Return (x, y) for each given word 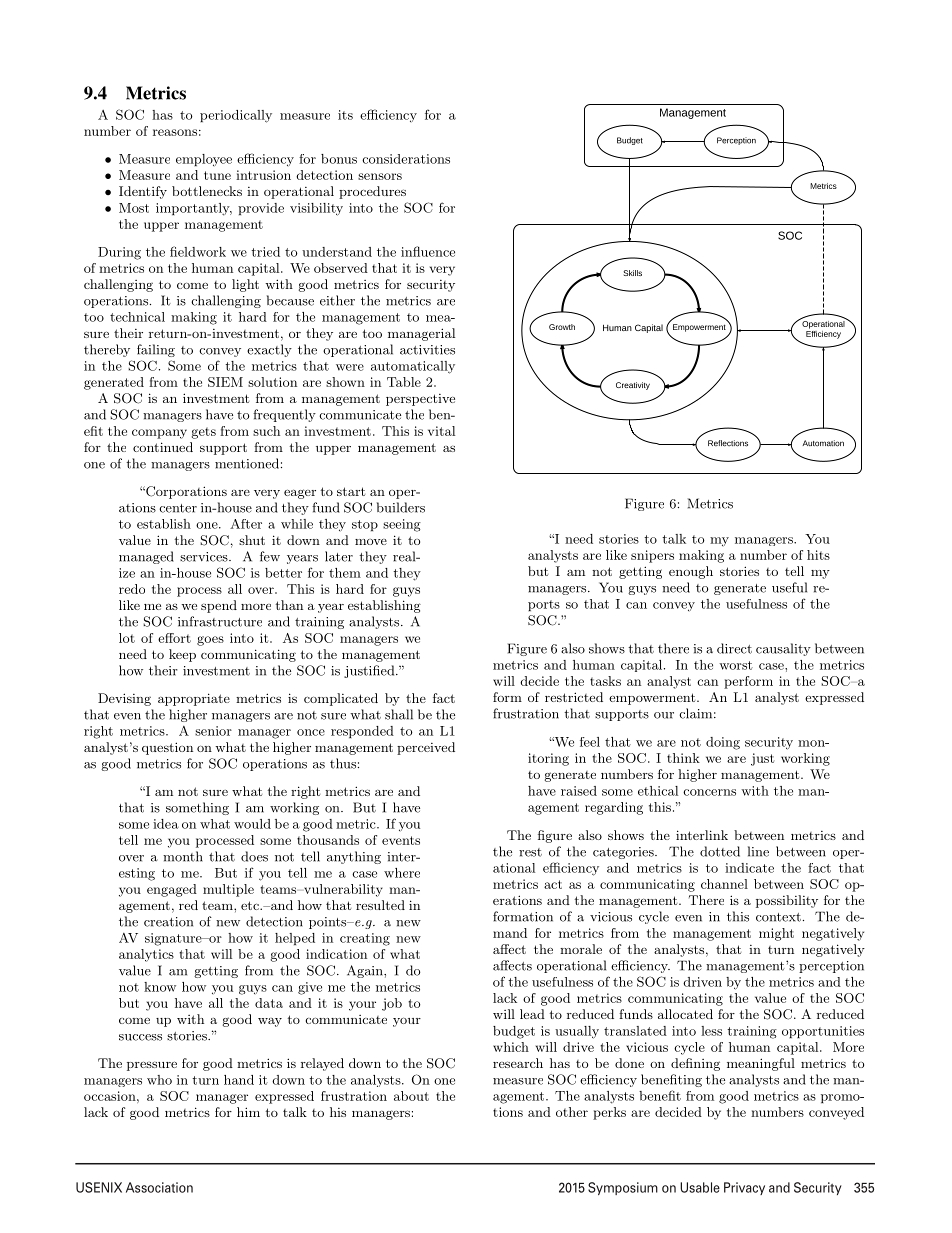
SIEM (225, 382)
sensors (380, 176)
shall (399, 714)
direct (734, 648)
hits (818, 555)
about (411, 1096)
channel (724, 884)
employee (204, 160)
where (402, 873)
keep (182, 655)
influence (428, 251)
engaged (172, 890)
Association (159, 1187)
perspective (420, 400)
